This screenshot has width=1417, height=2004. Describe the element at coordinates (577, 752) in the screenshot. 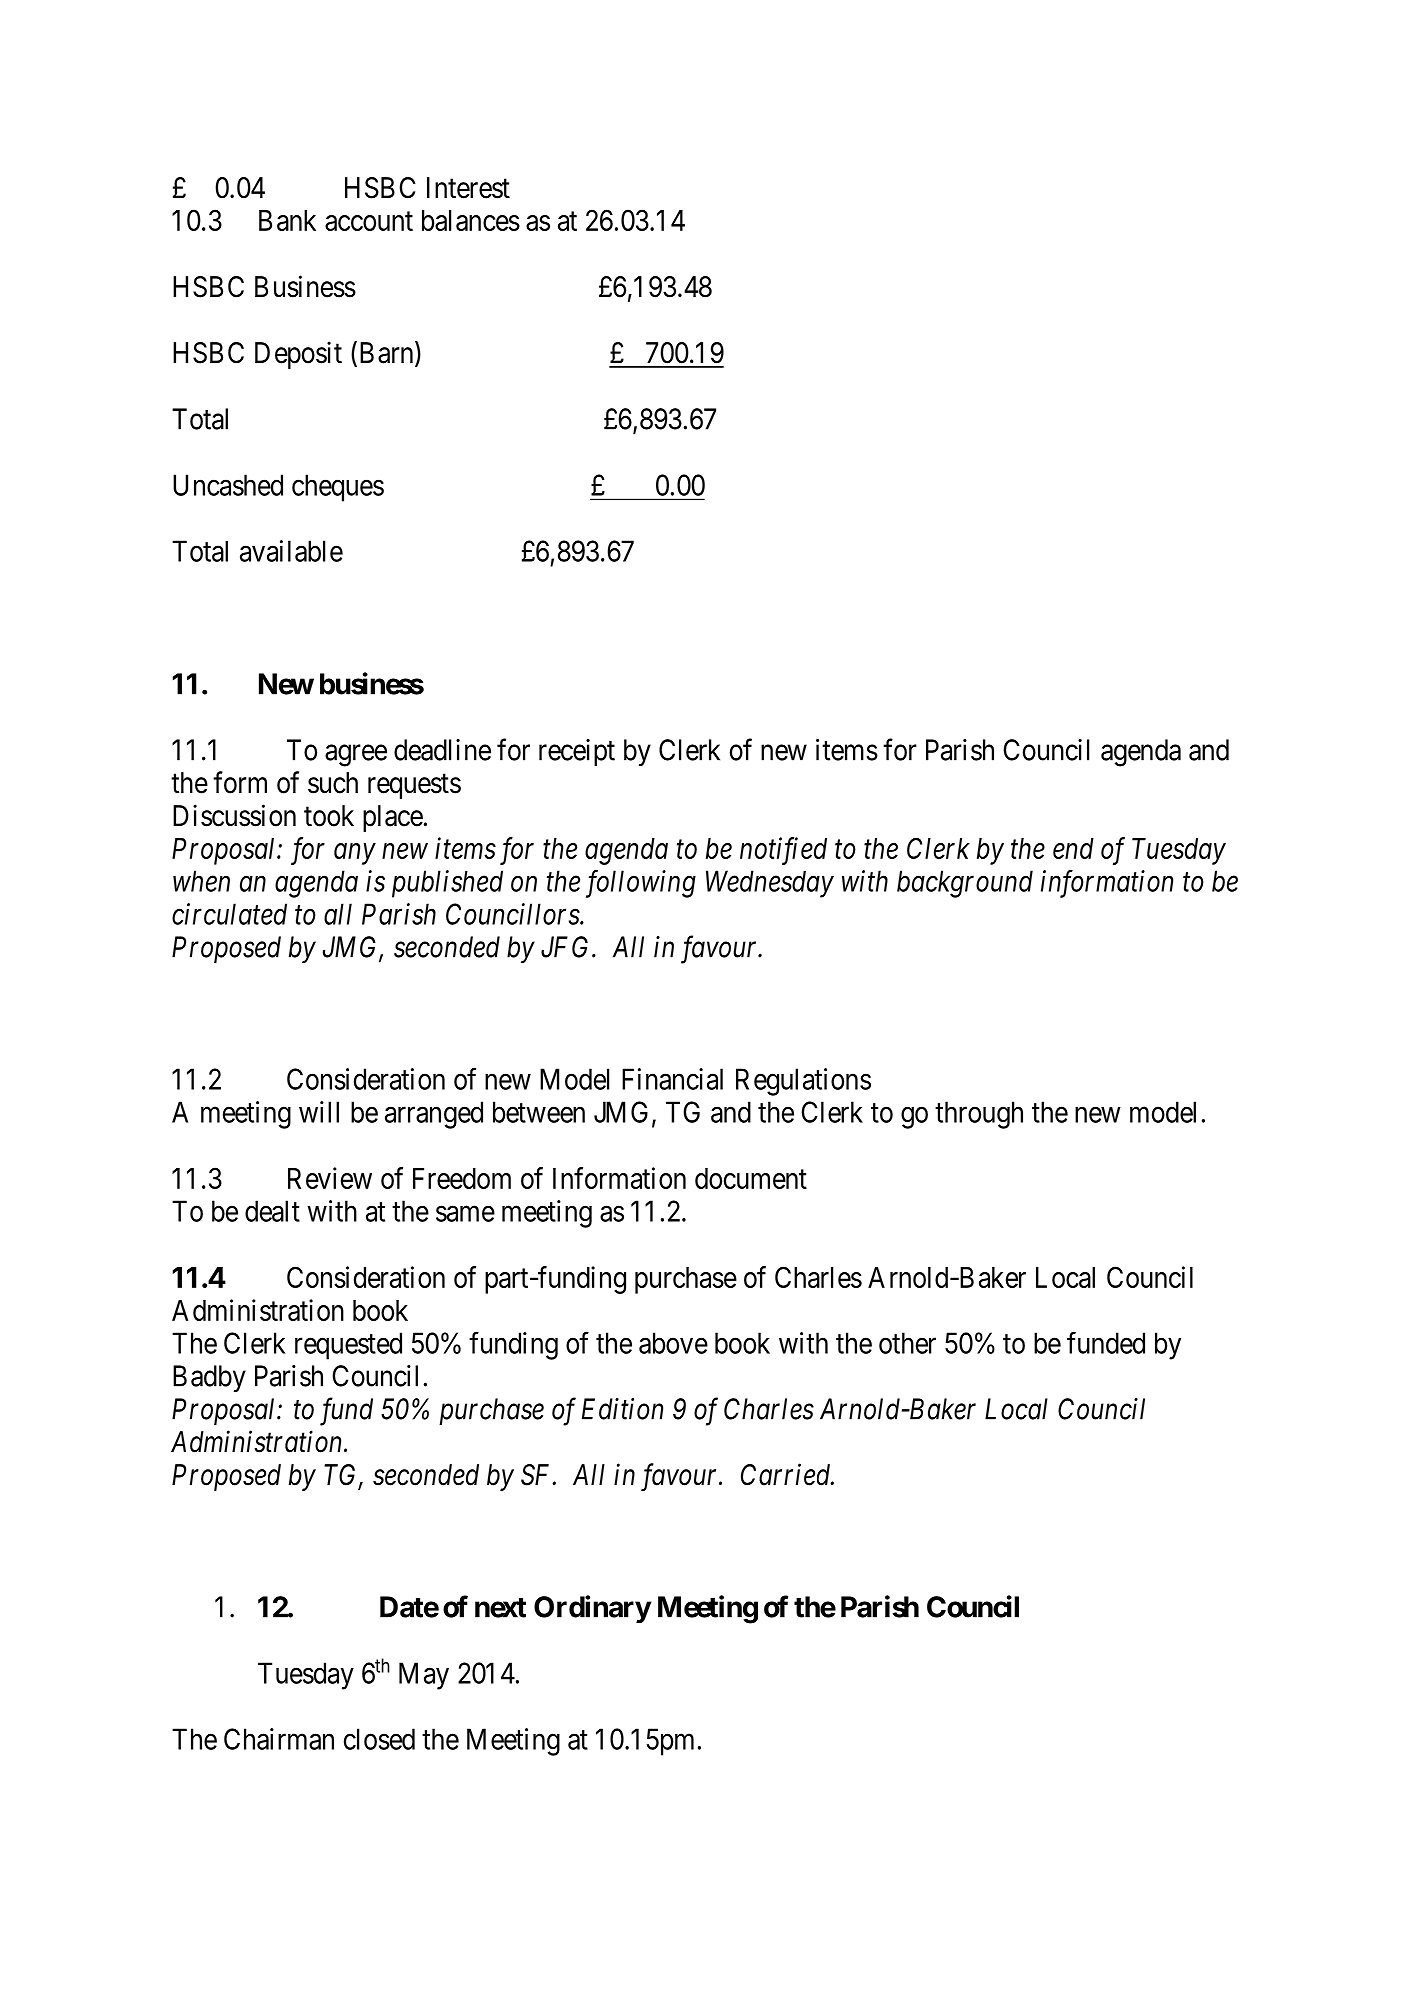

I see `receipt` at that location.
